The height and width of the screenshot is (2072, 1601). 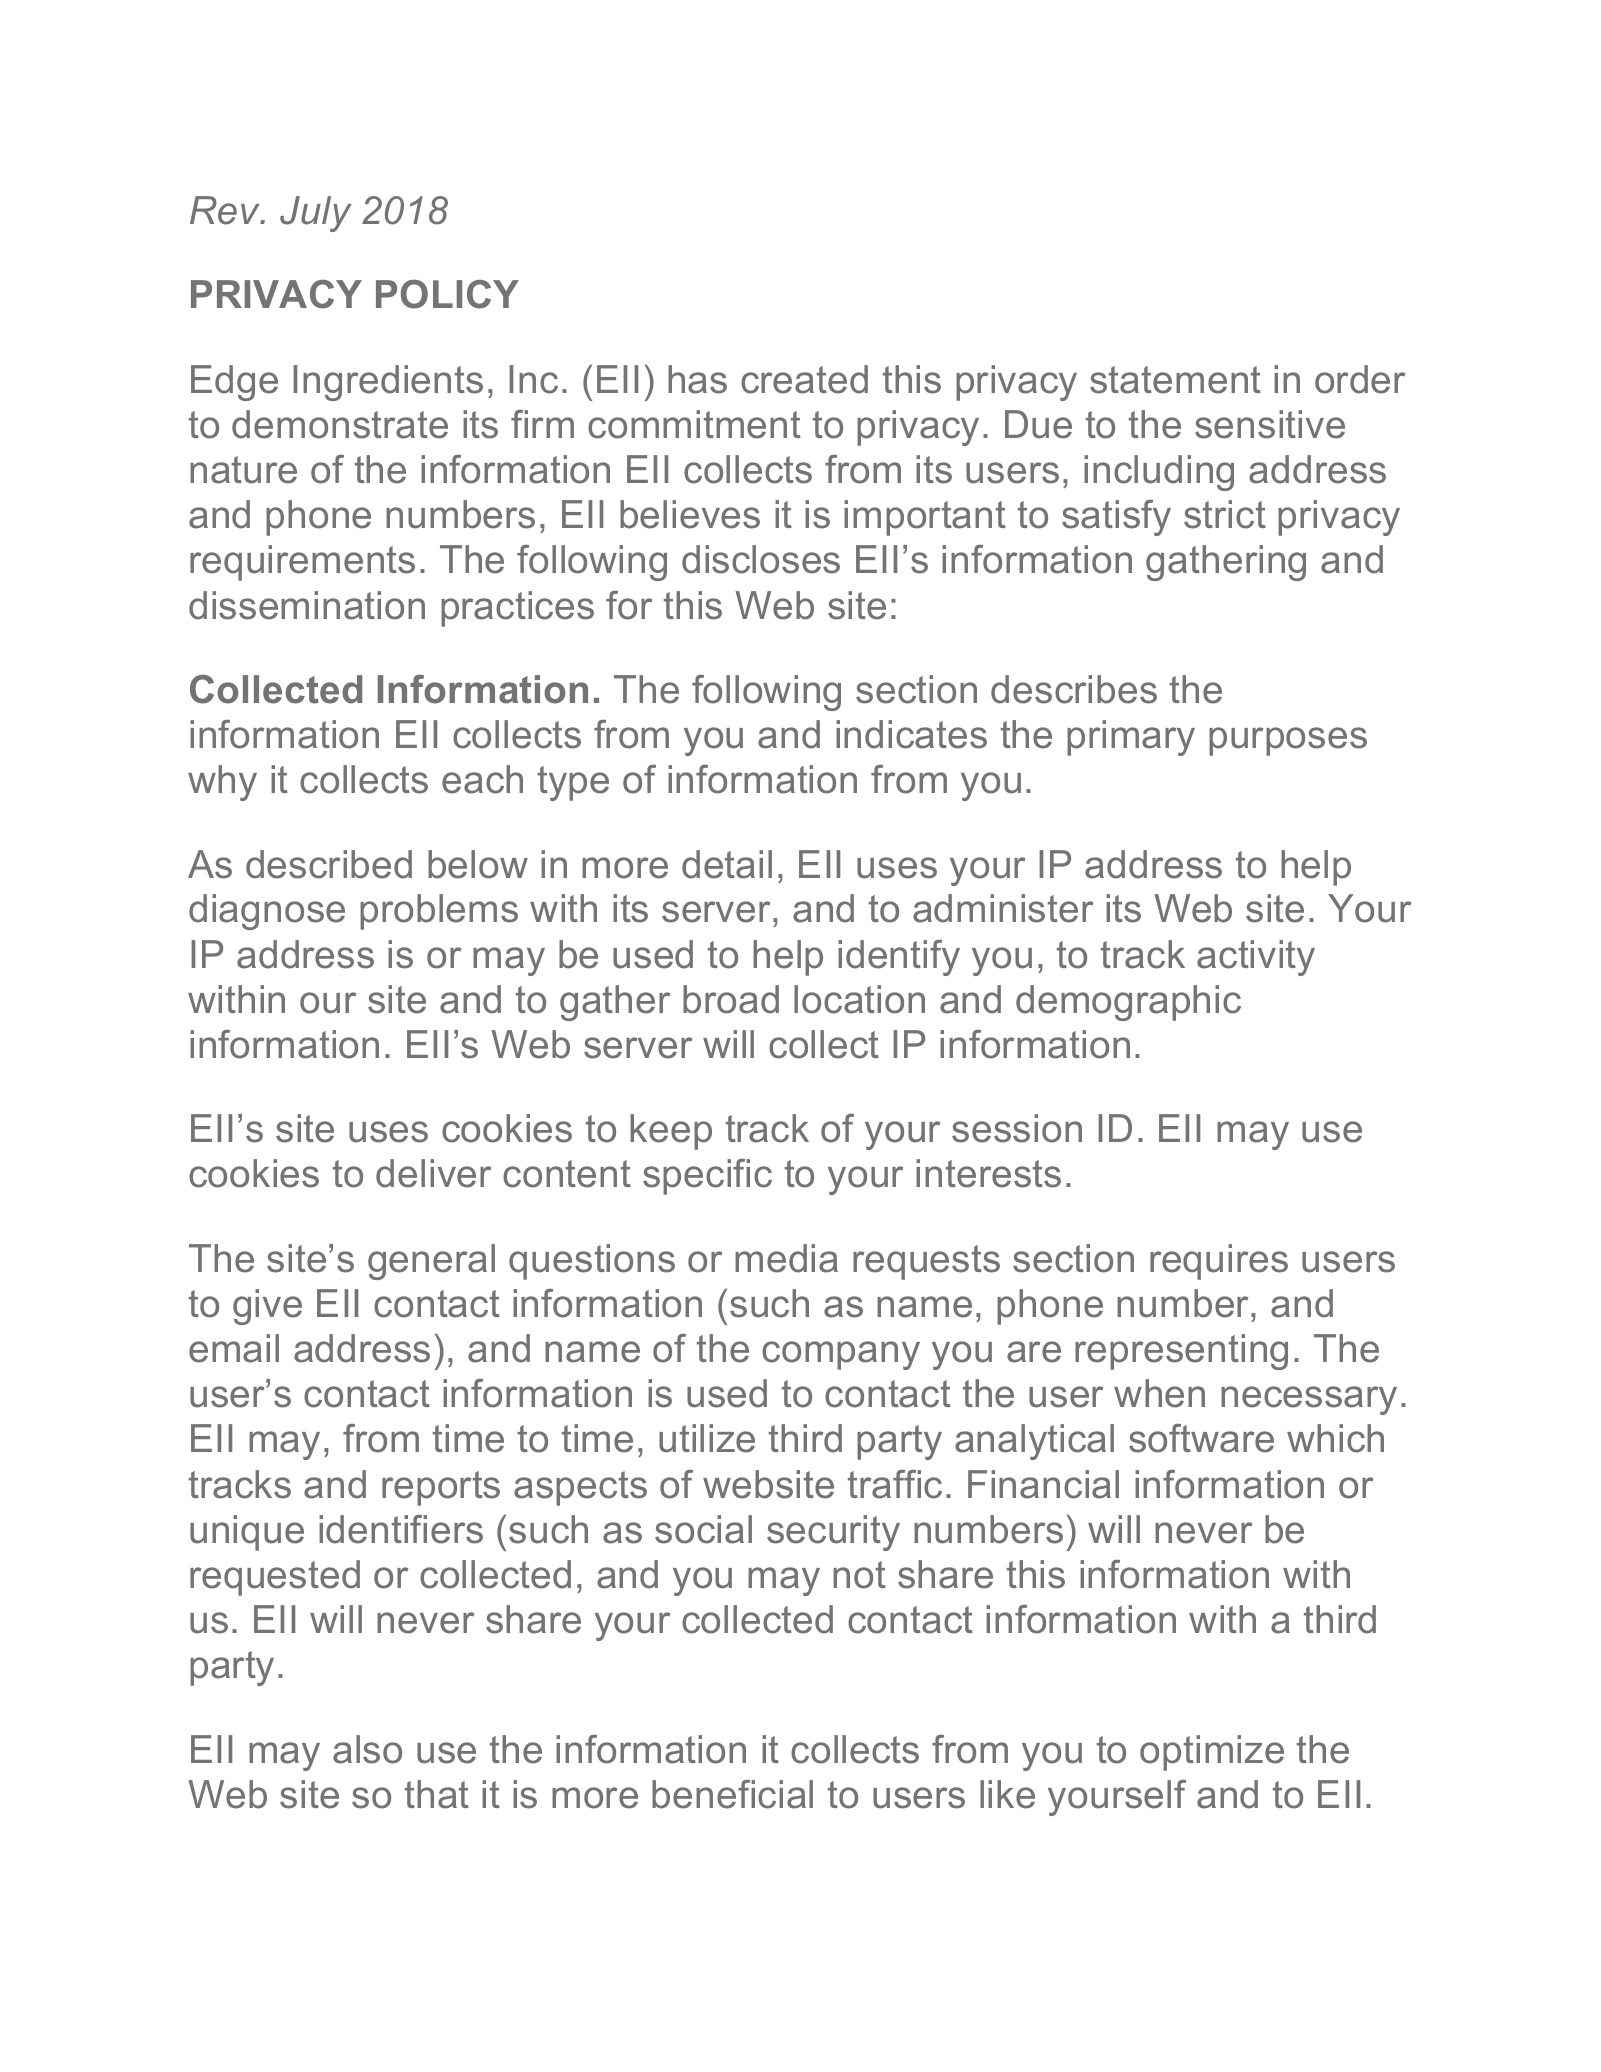 What do you see at coordinates (307, 605) in the screenshot?
I see `dissemination` at bounding box center [307, 605].
